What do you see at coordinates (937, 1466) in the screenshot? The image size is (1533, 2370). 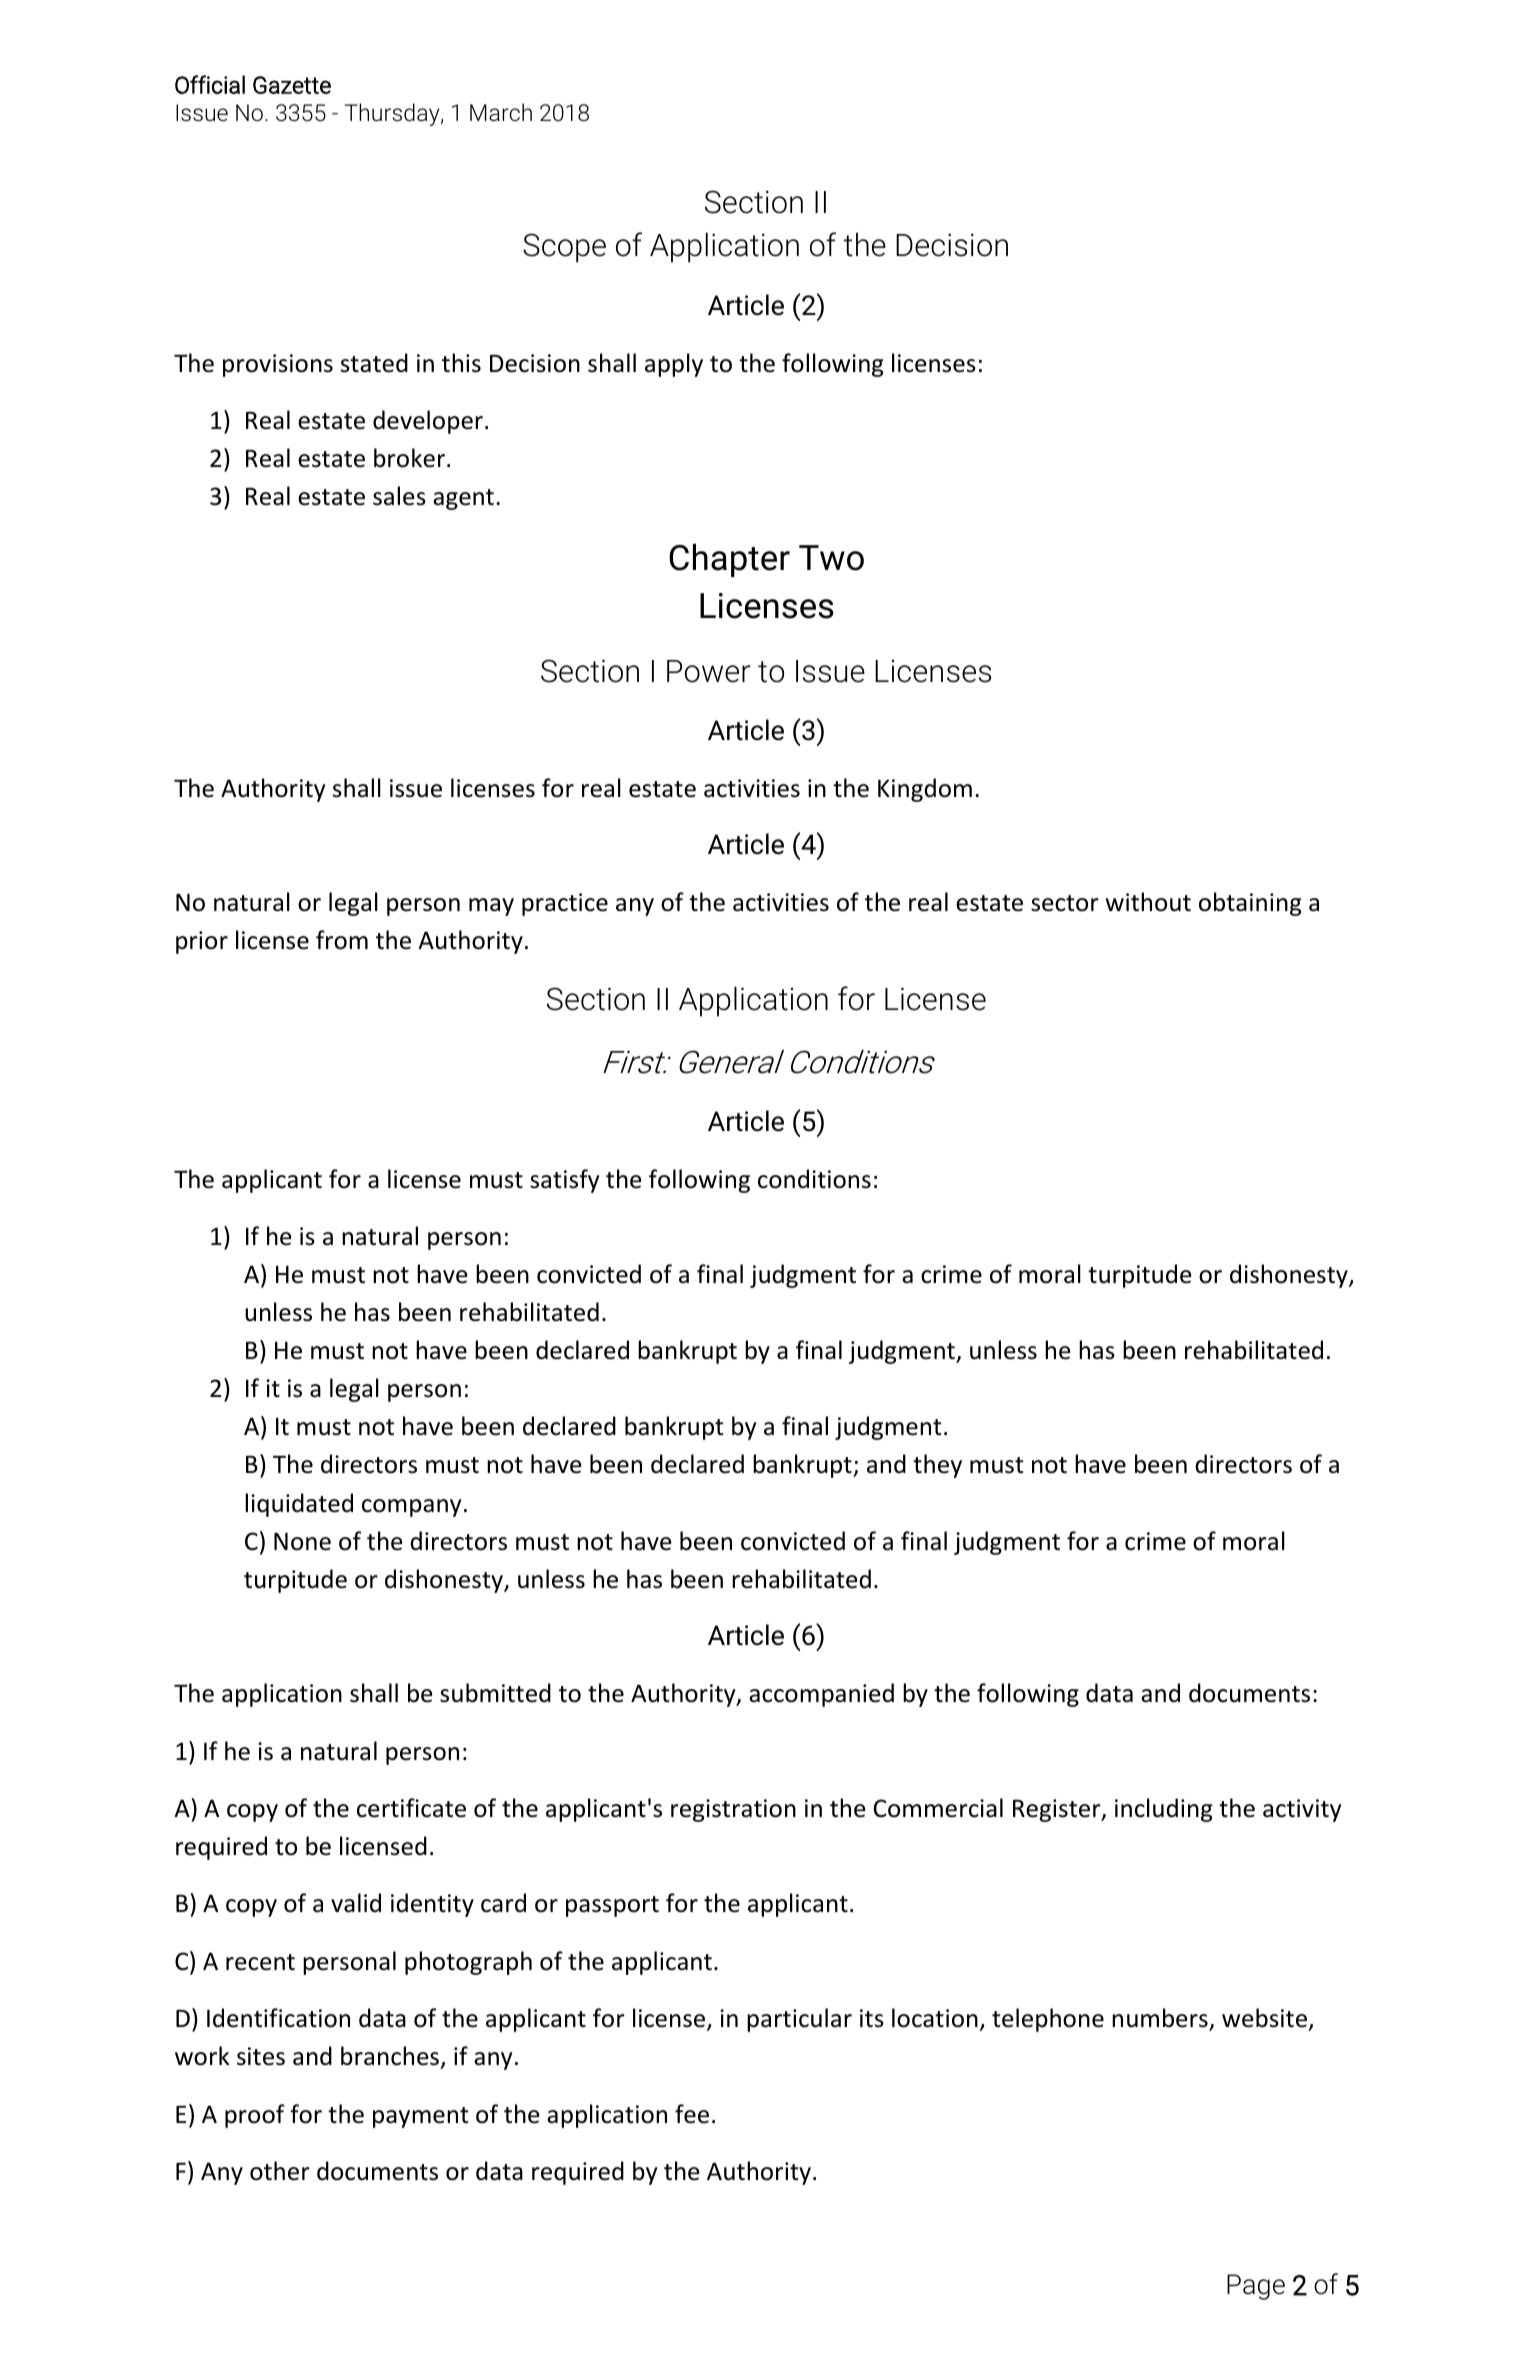 I see `they` at bounding box center [937, 1466].
